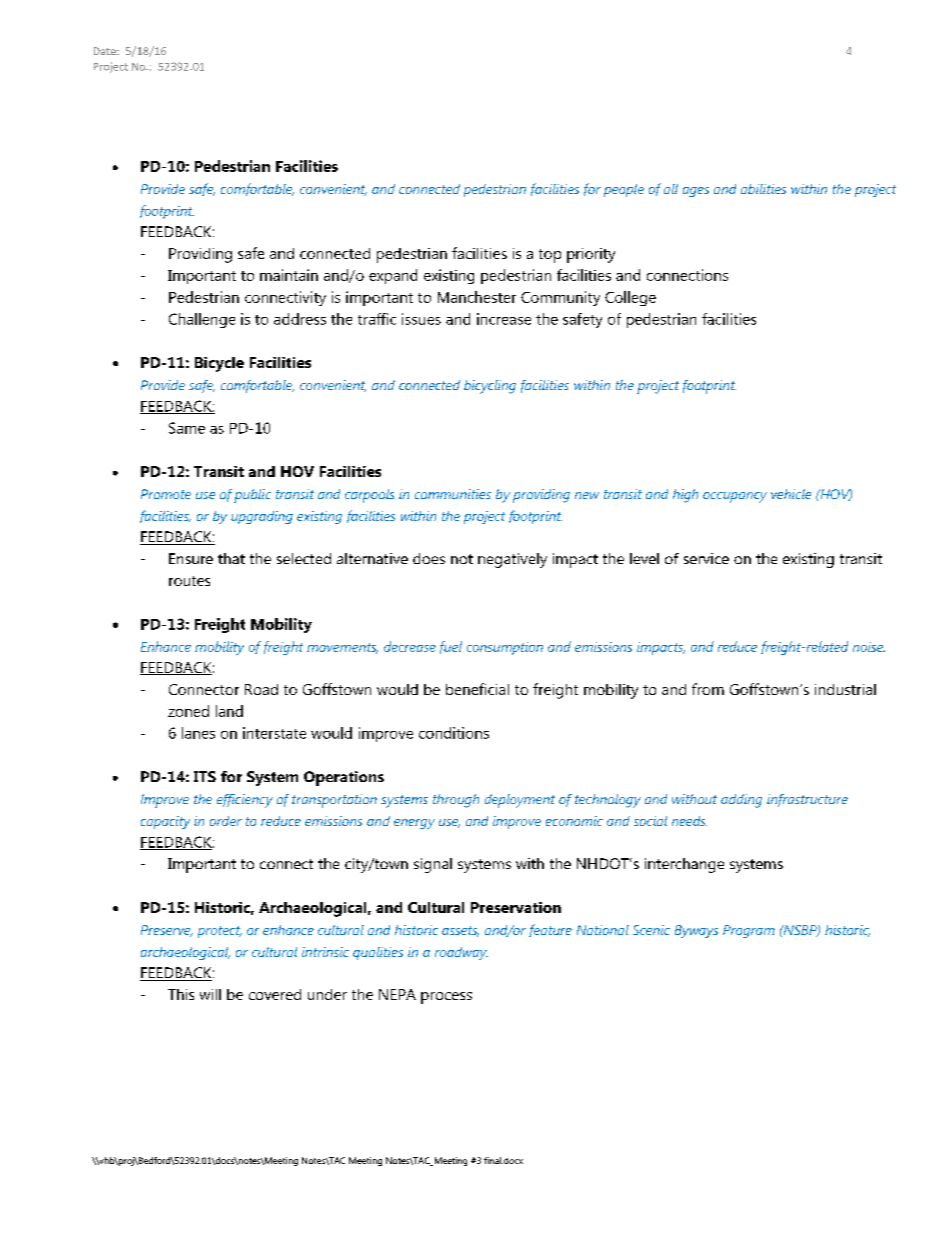 The width and height of the screenshot is (952, 1233). I want to click on covered, so click(275, 994).
